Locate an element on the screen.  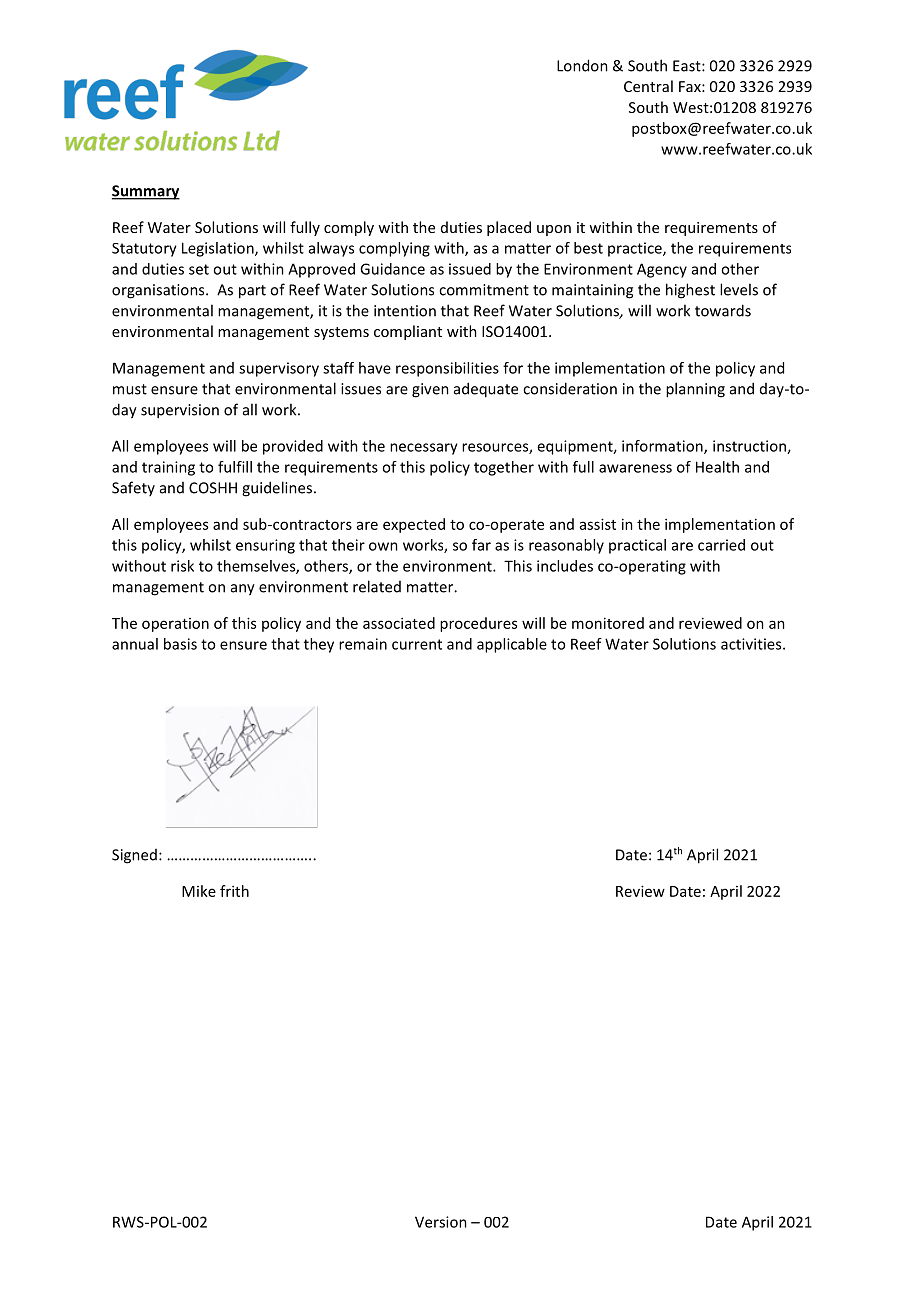
Mike is located at coordinates (199, 891).
